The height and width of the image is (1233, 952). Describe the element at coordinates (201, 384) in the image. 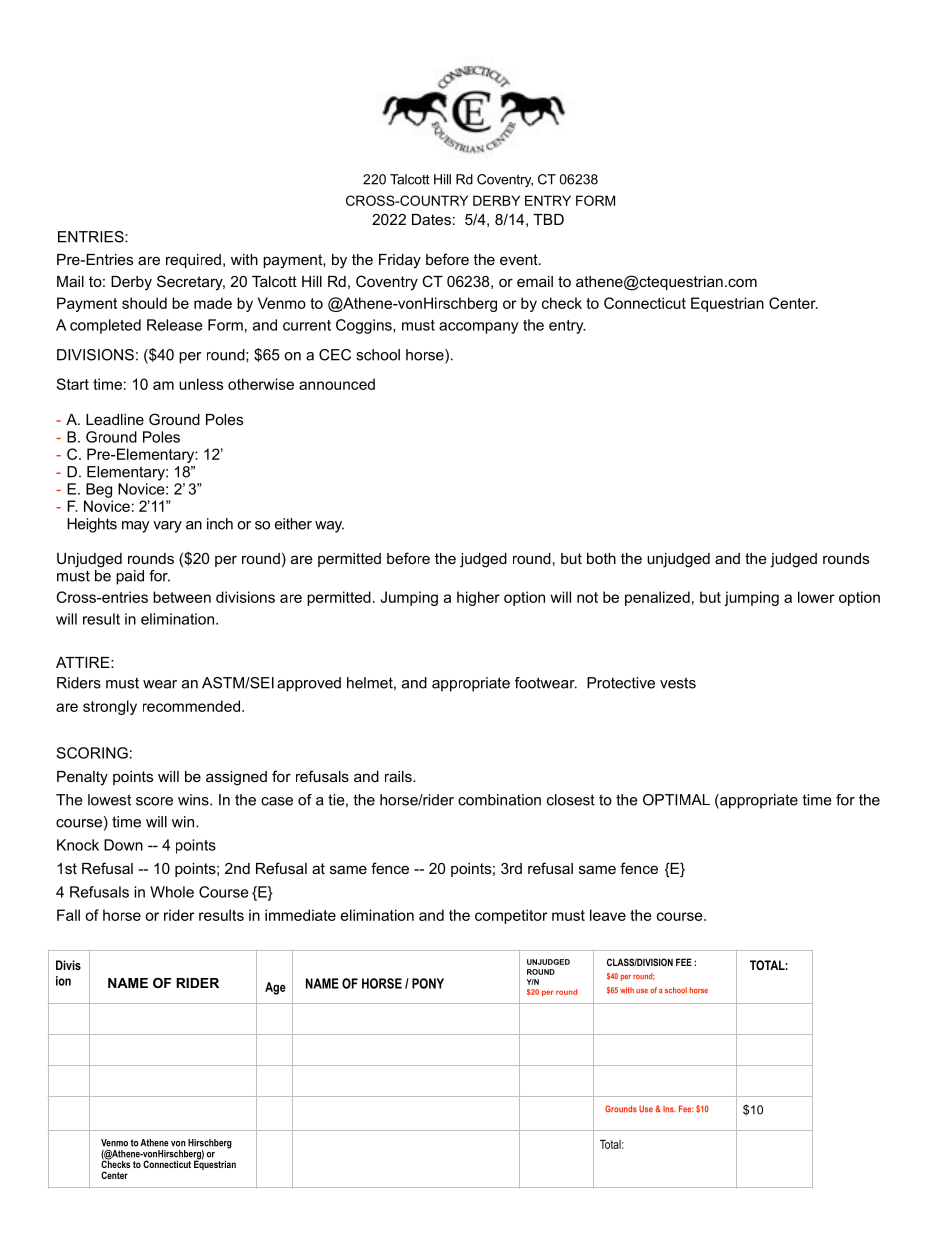

I see `unless` at that location.
